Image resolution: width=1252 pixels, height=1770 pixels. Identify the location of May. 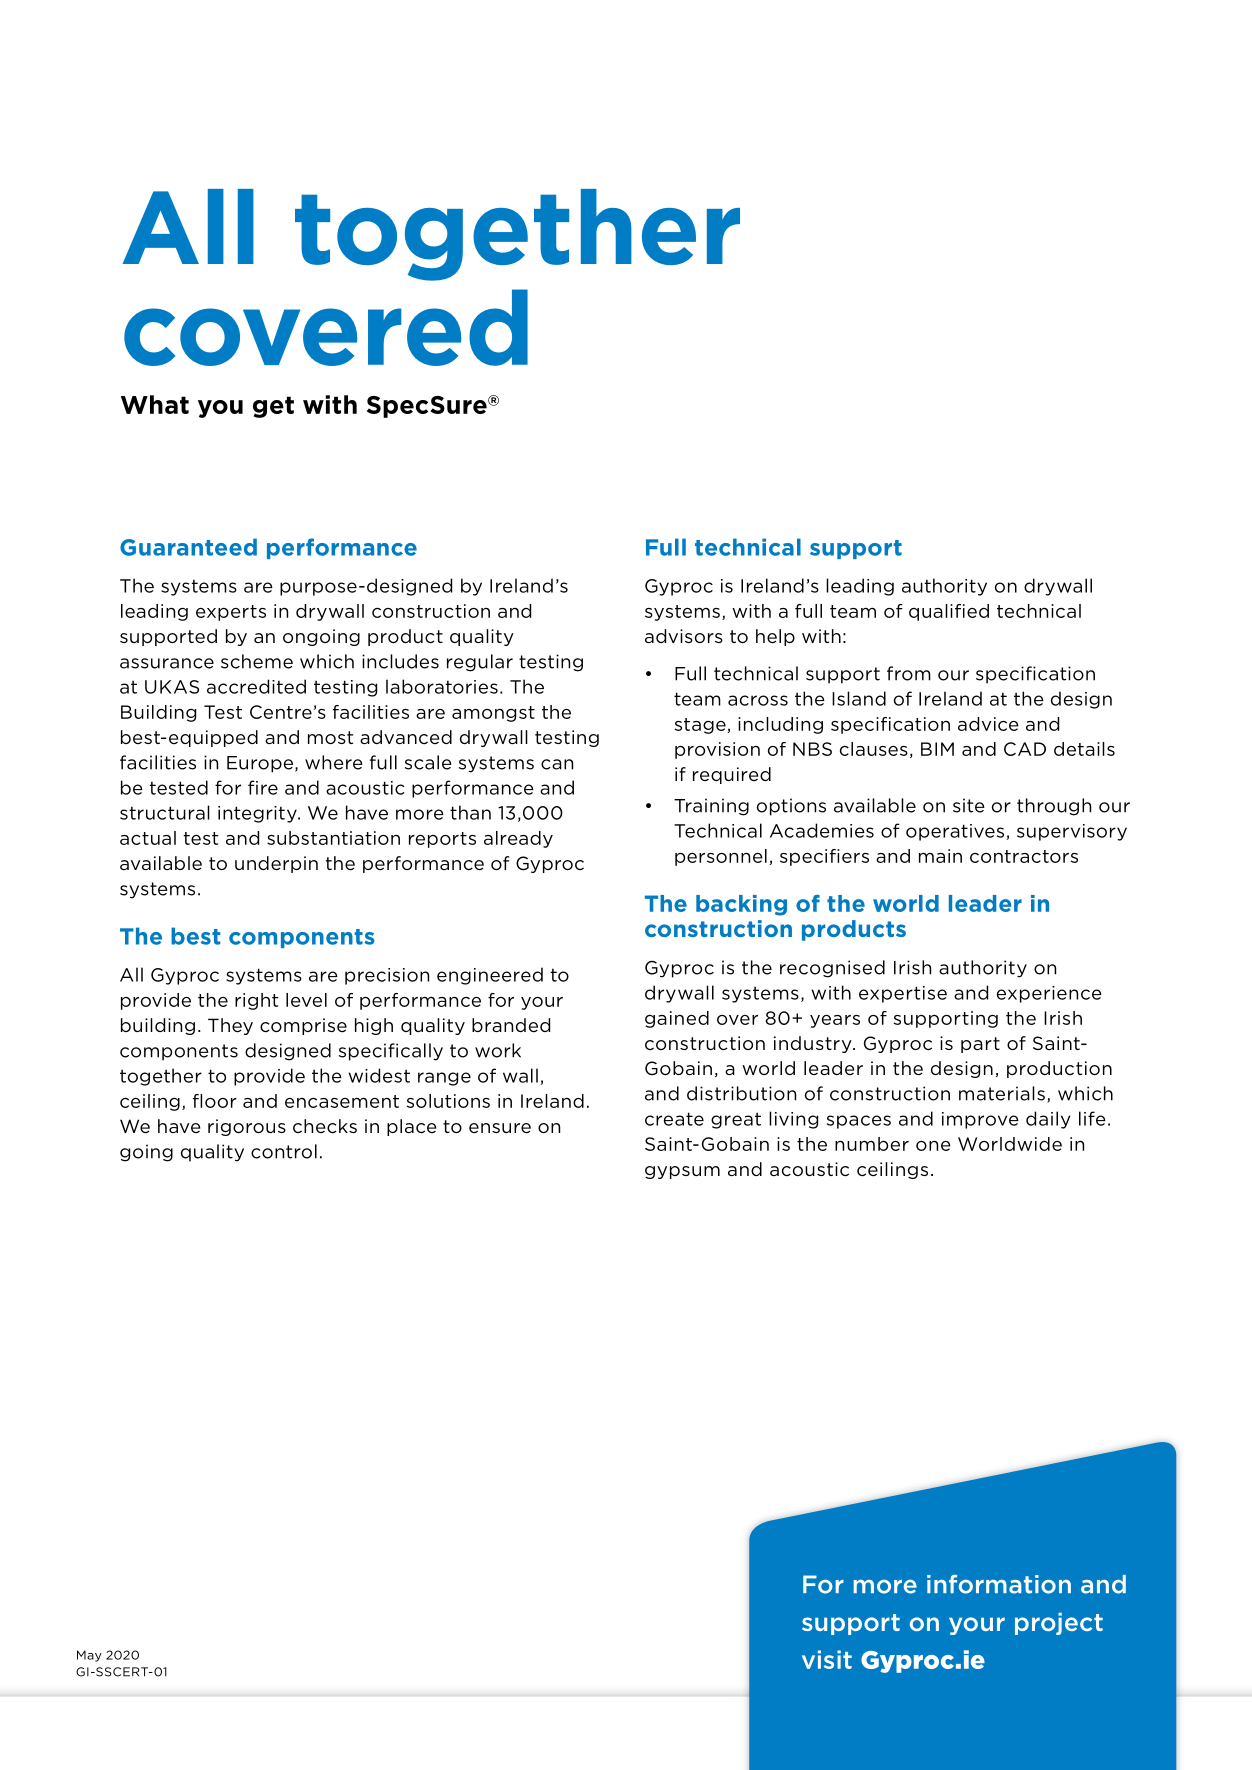
(89, 1656).
